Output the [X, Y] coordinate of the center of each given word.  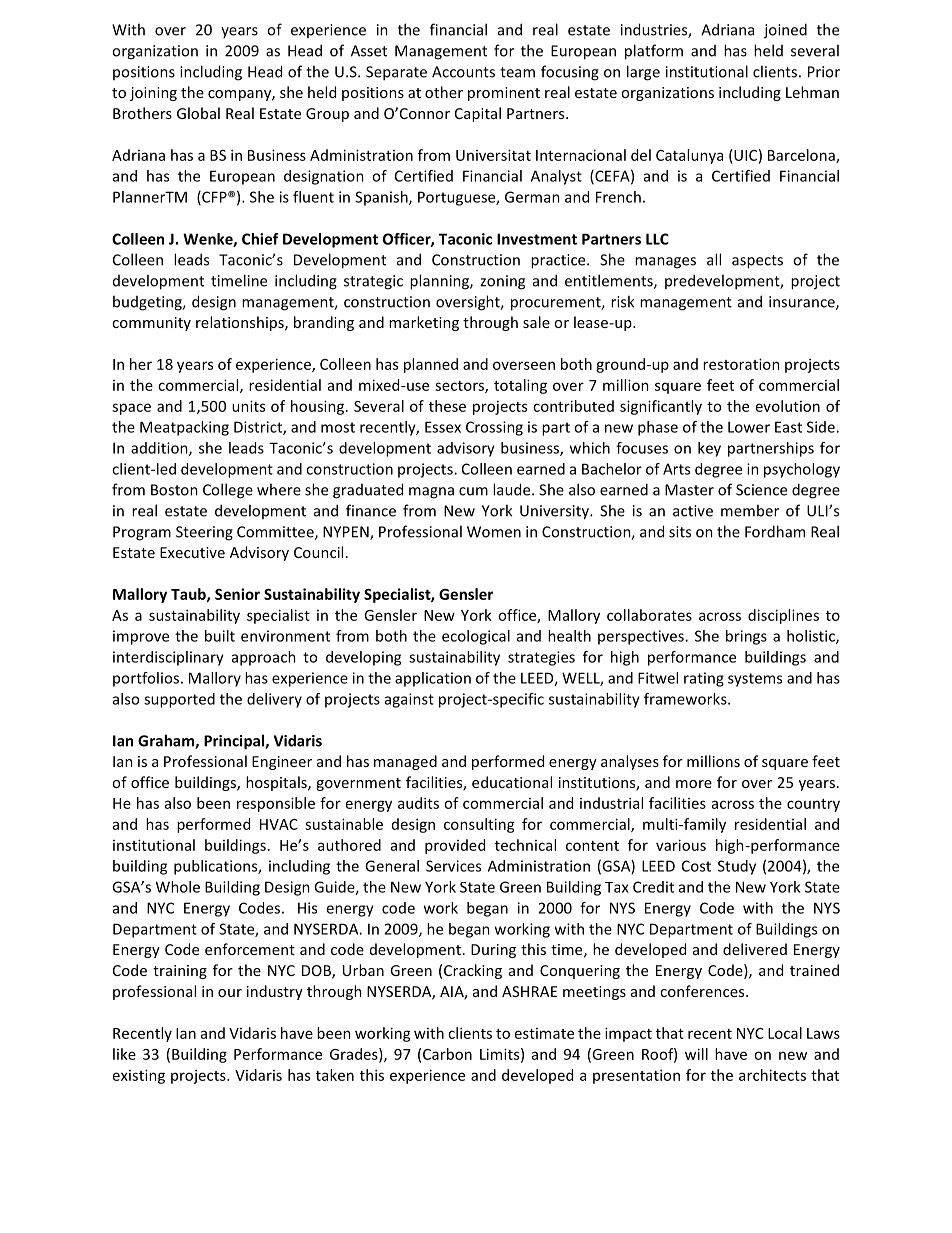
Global [198, 113]
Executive [192, 552]
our [230, 993]
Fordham [775, 531]
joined [785, 31]
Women [494, 532]
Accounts [463, 72]
